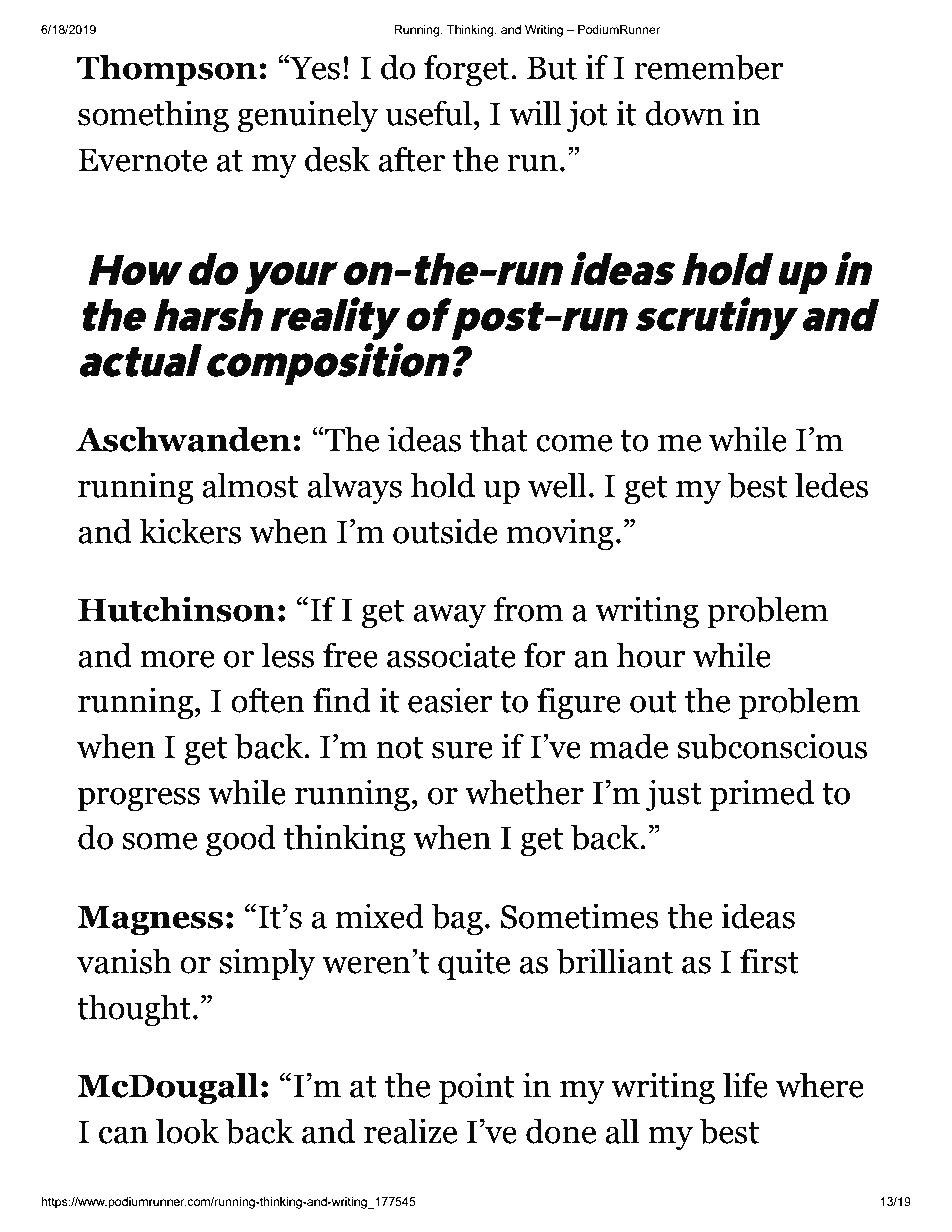 Image resolution: width=952 pixels, height=1232 pixels. Describe the element at coordinates (176, 609) in the document. I see `Hutchinson` at that location.
